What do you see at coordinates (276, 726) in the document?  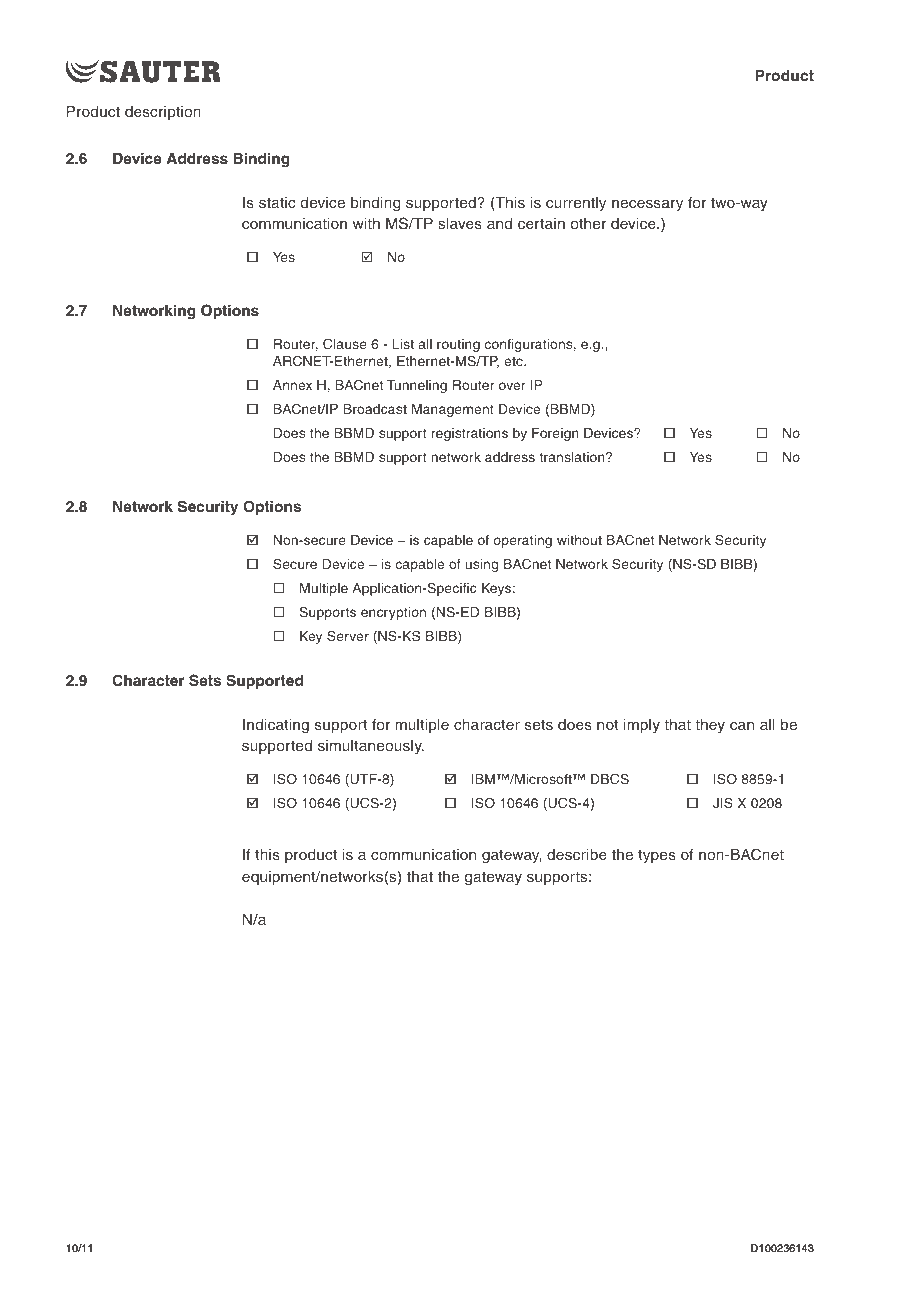 I see `Indicating` at bounding box center [276, 726].
